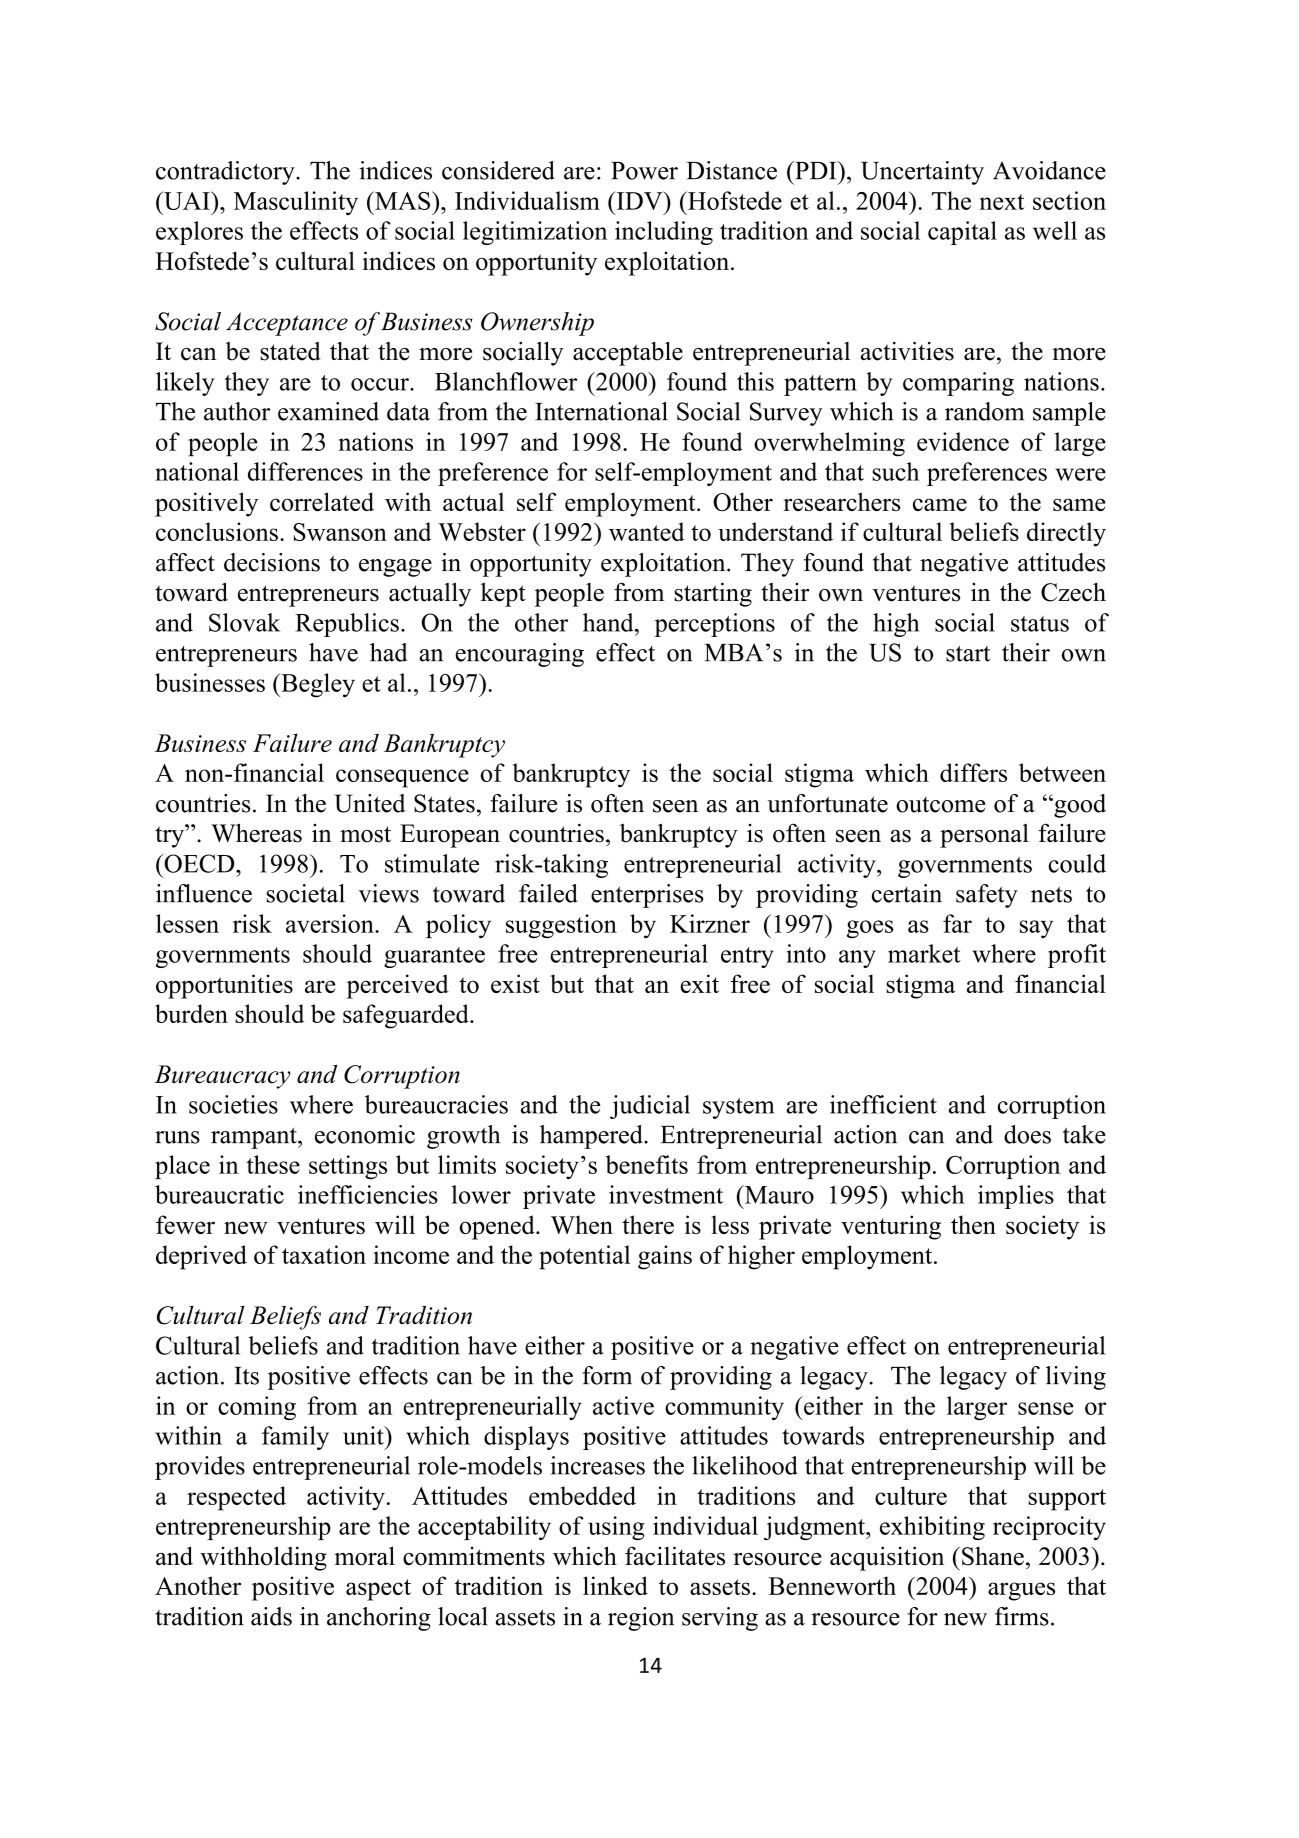 The image size is (1299, 1838). Describe the element at coordinates (271, 1616) in the page. I see `aids` at that location.
